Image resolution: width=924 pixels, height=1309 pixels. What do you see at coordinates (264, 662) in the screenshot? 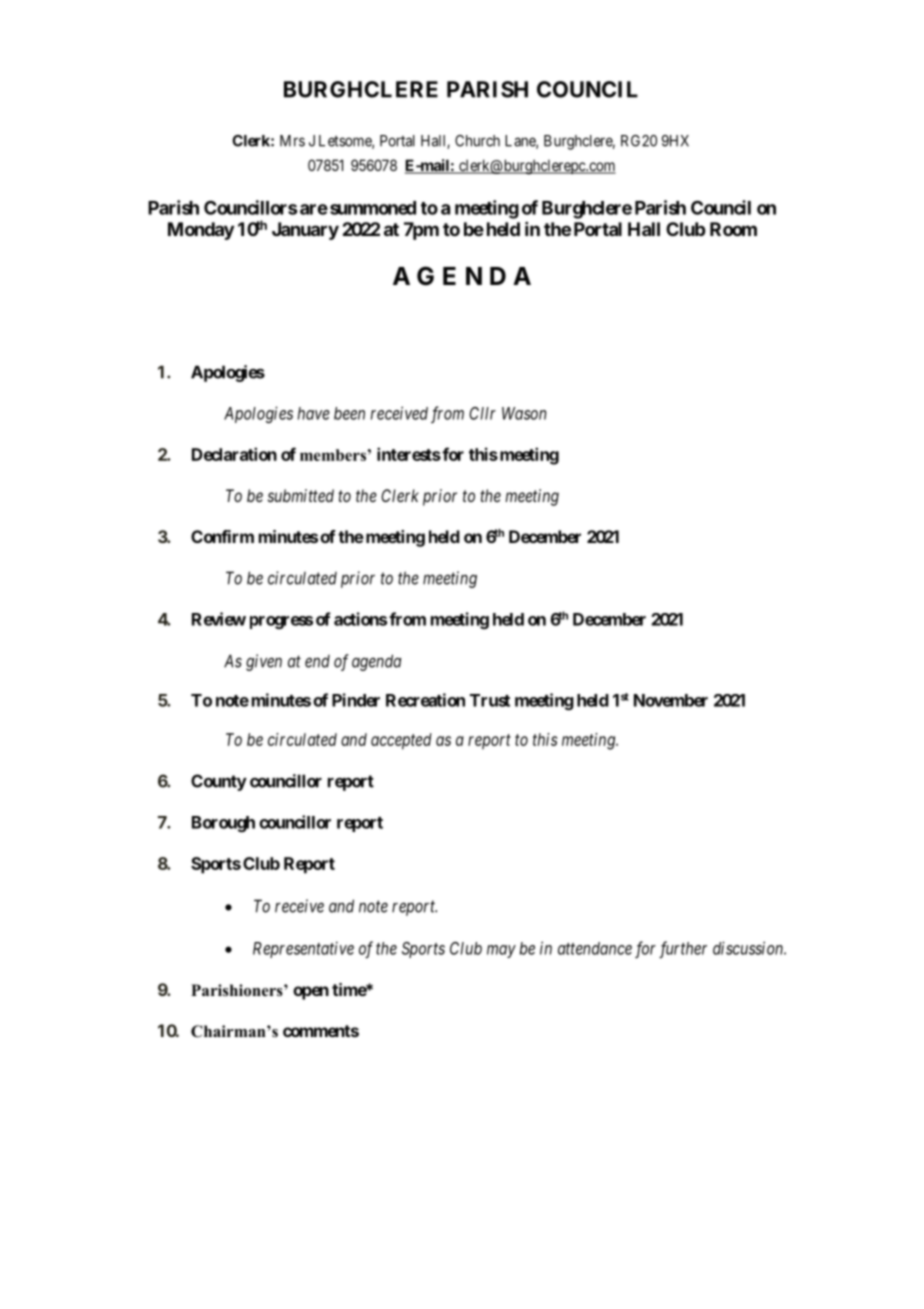
I see `given` at bounding box center [264, 662].
